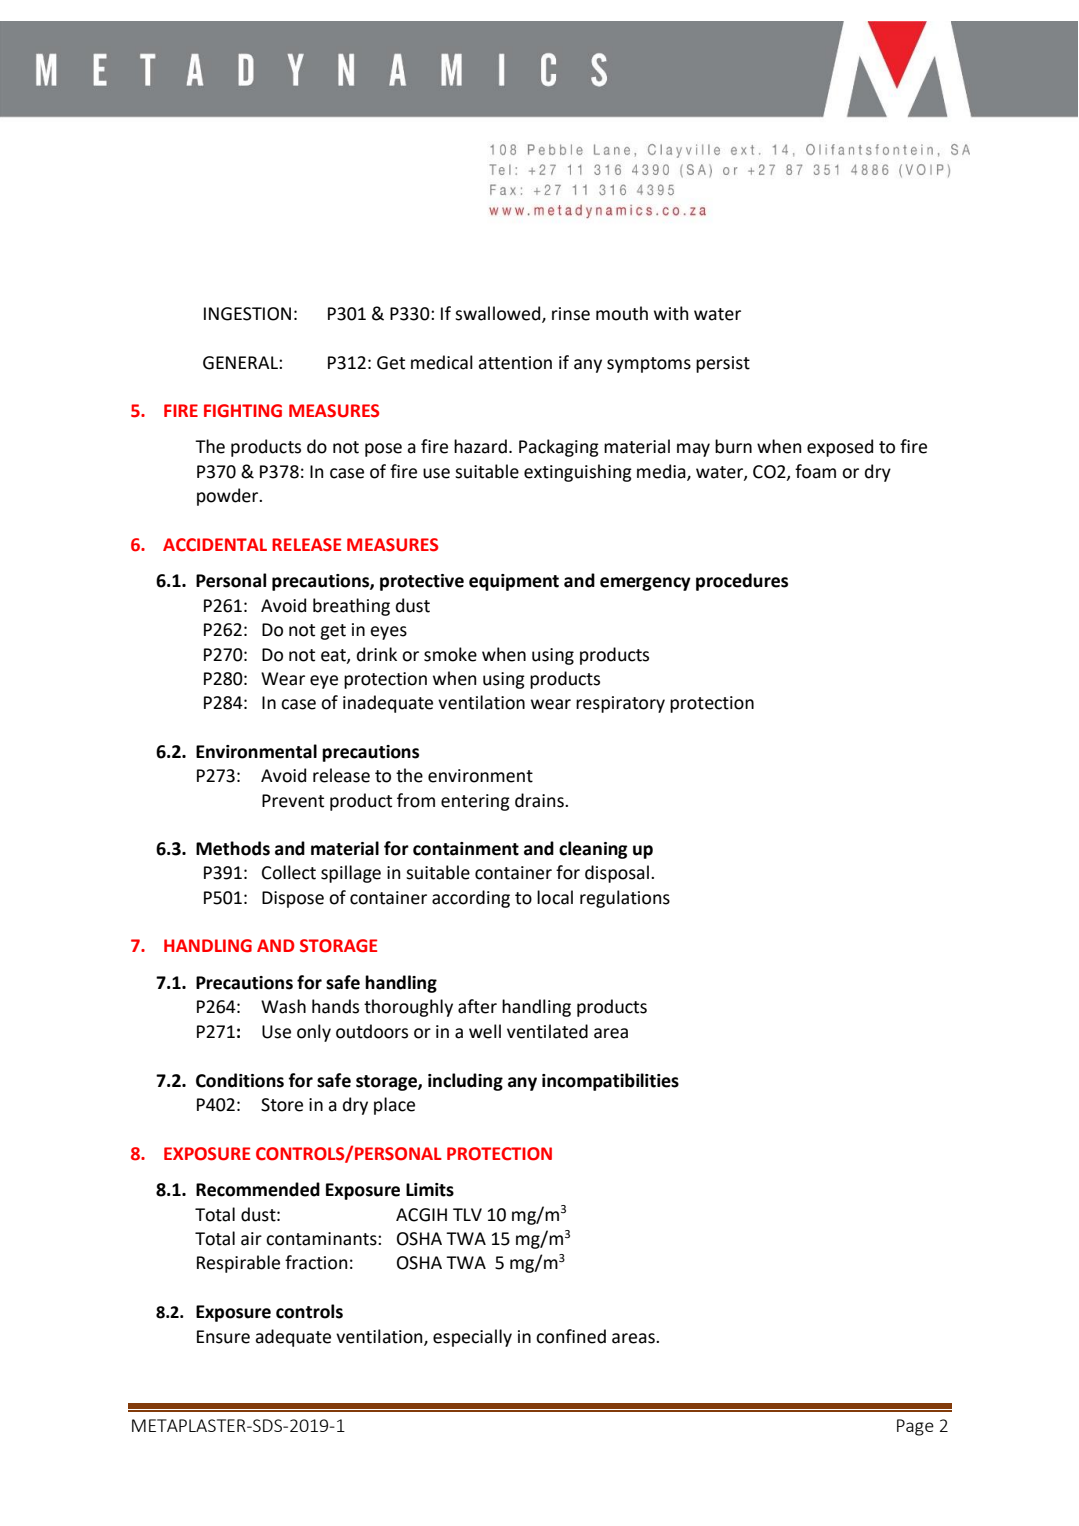  Describe the element at coordinates (247, 314) in the document. I see `INGESTION` at that location.
